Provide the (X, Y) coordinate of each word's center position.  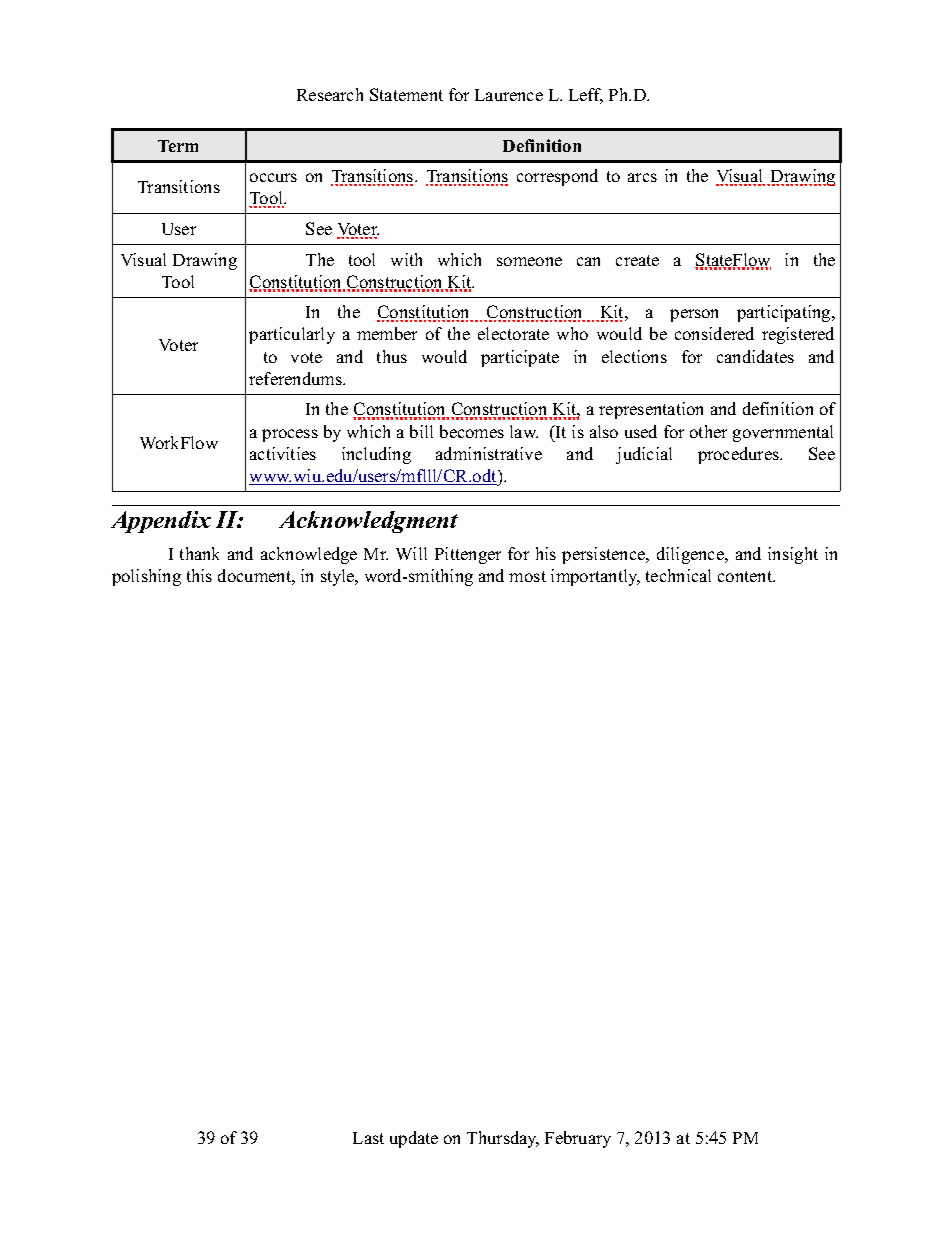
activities (283, 453)
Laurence (509, 95)
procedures (739, 455)
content (746, 576)
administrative (489, 453)
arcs (642, 177)
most (527, 576)
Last (368, 1138)
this (199, 575)
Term (178, 146)
